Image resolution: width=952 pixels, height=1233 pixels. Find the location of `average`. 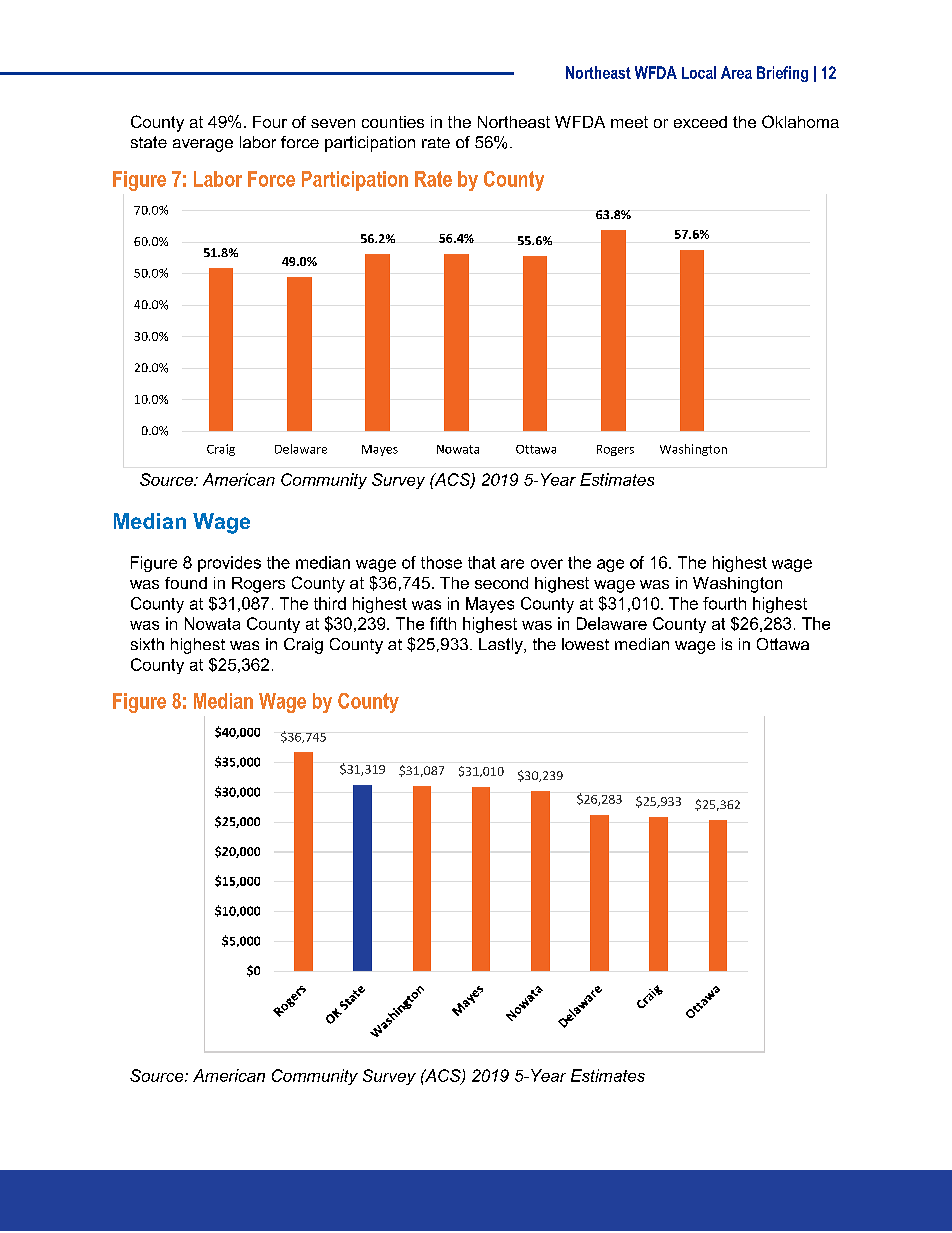

average is located at coordinates (203, 145).
